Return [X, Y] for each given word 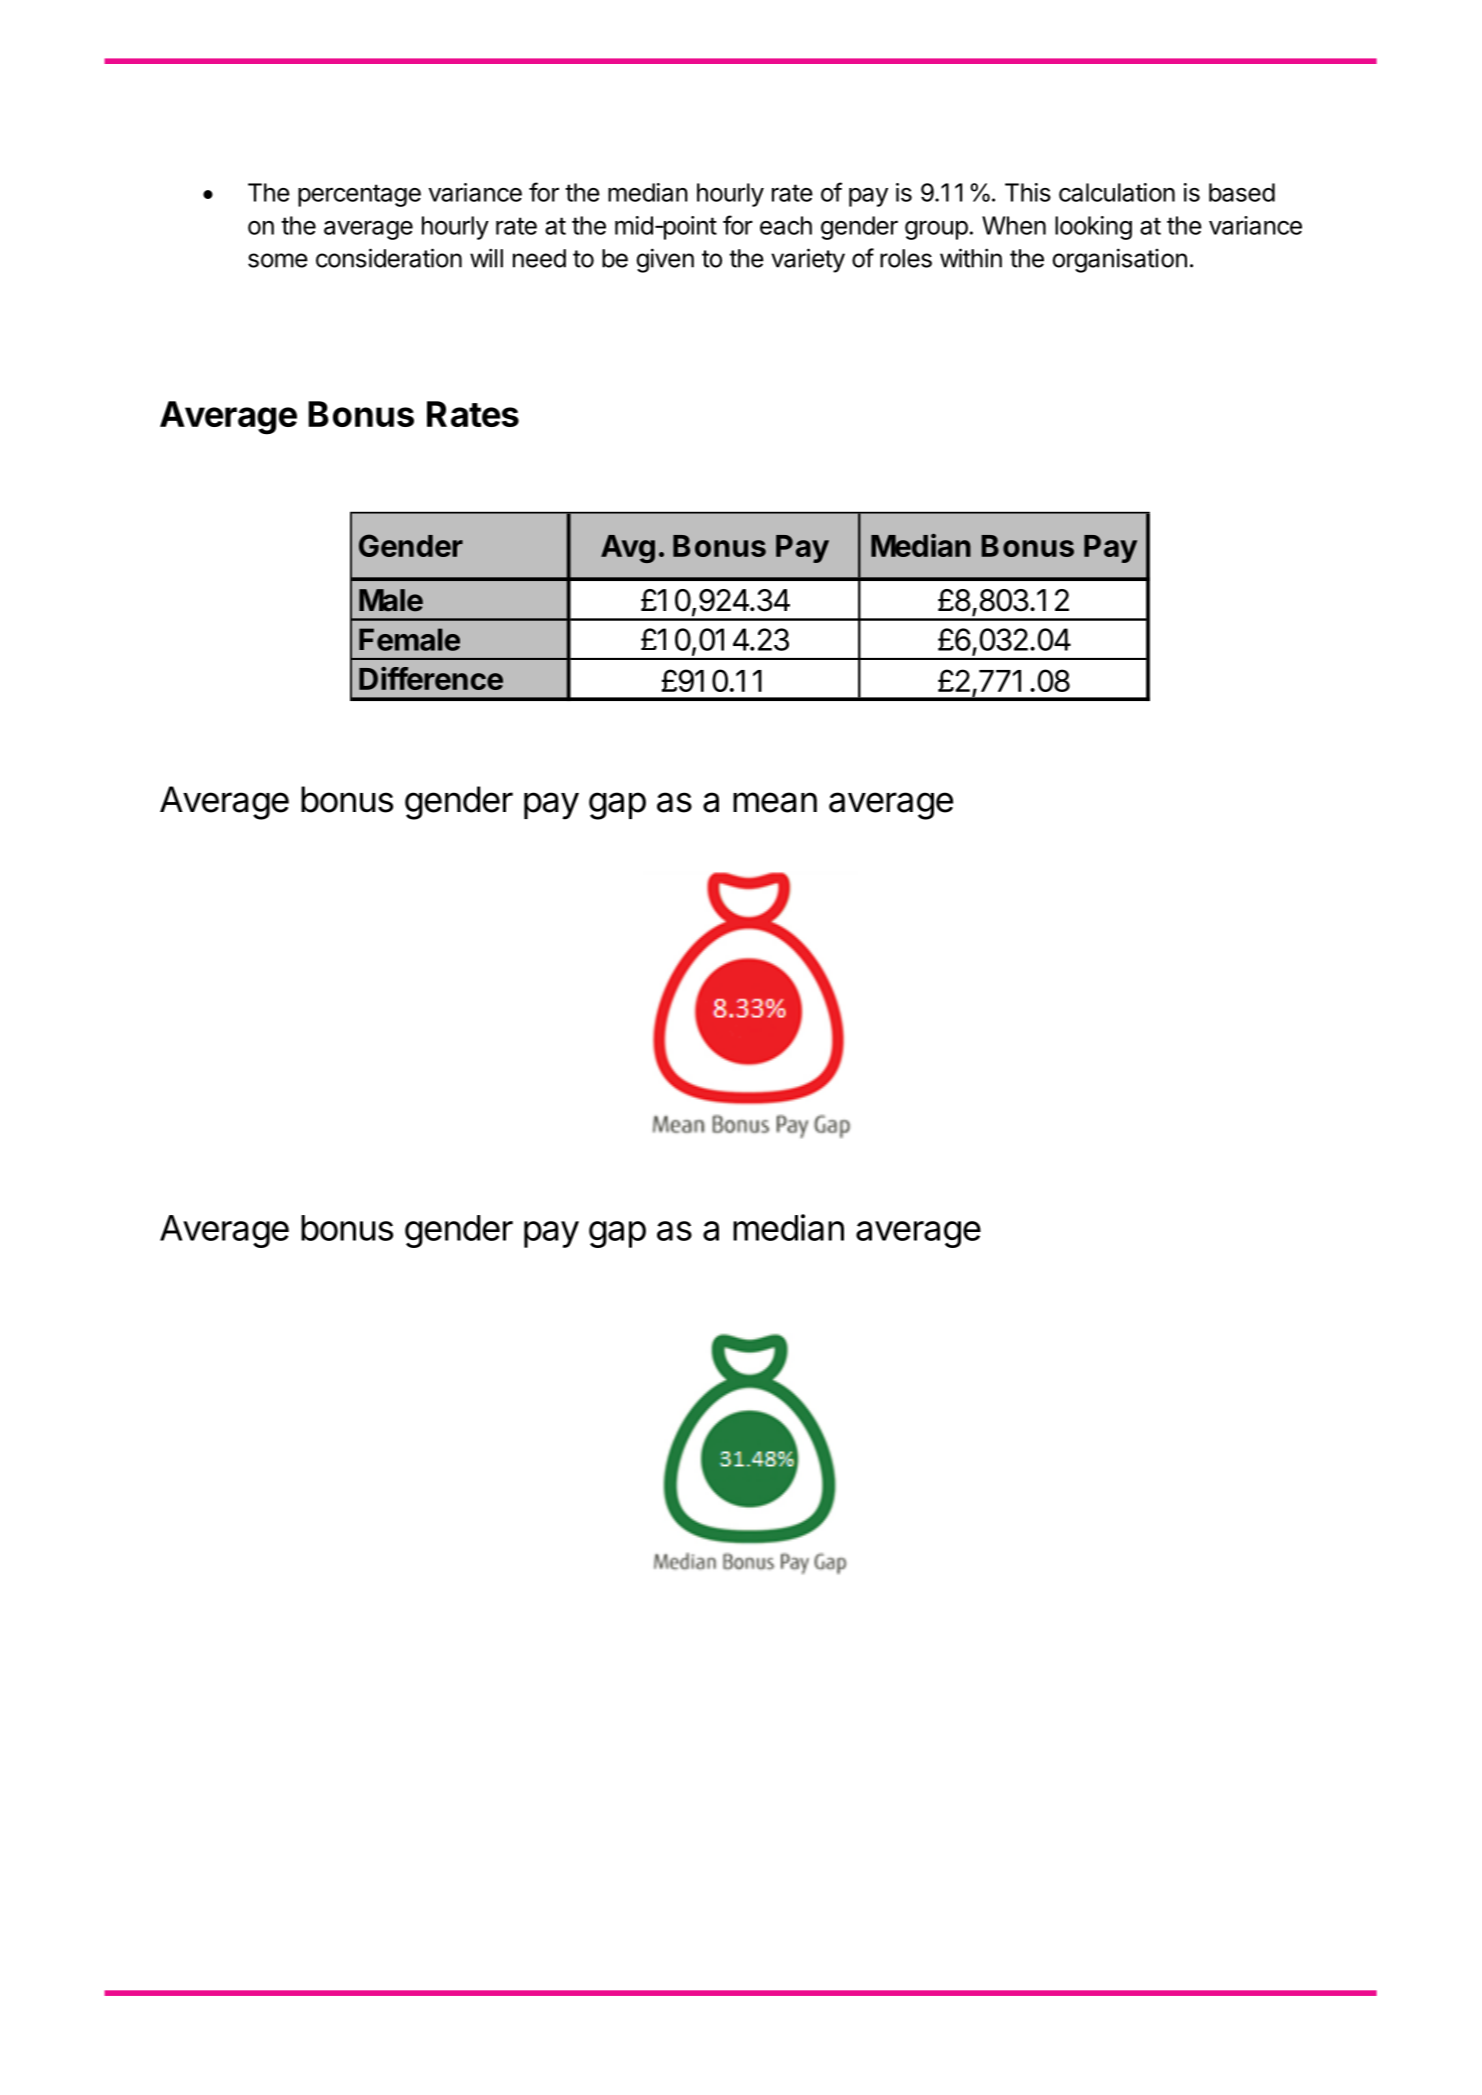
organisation [1119, 260]
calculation [1117, 192]
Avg [628, 549]
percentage [359, 195]
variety [808, 260]
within [971, 258]
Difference [431, 678]
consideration [389, 258]
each [786, 225]
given [665, 260]
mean [775, 802]
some [278, 260]
